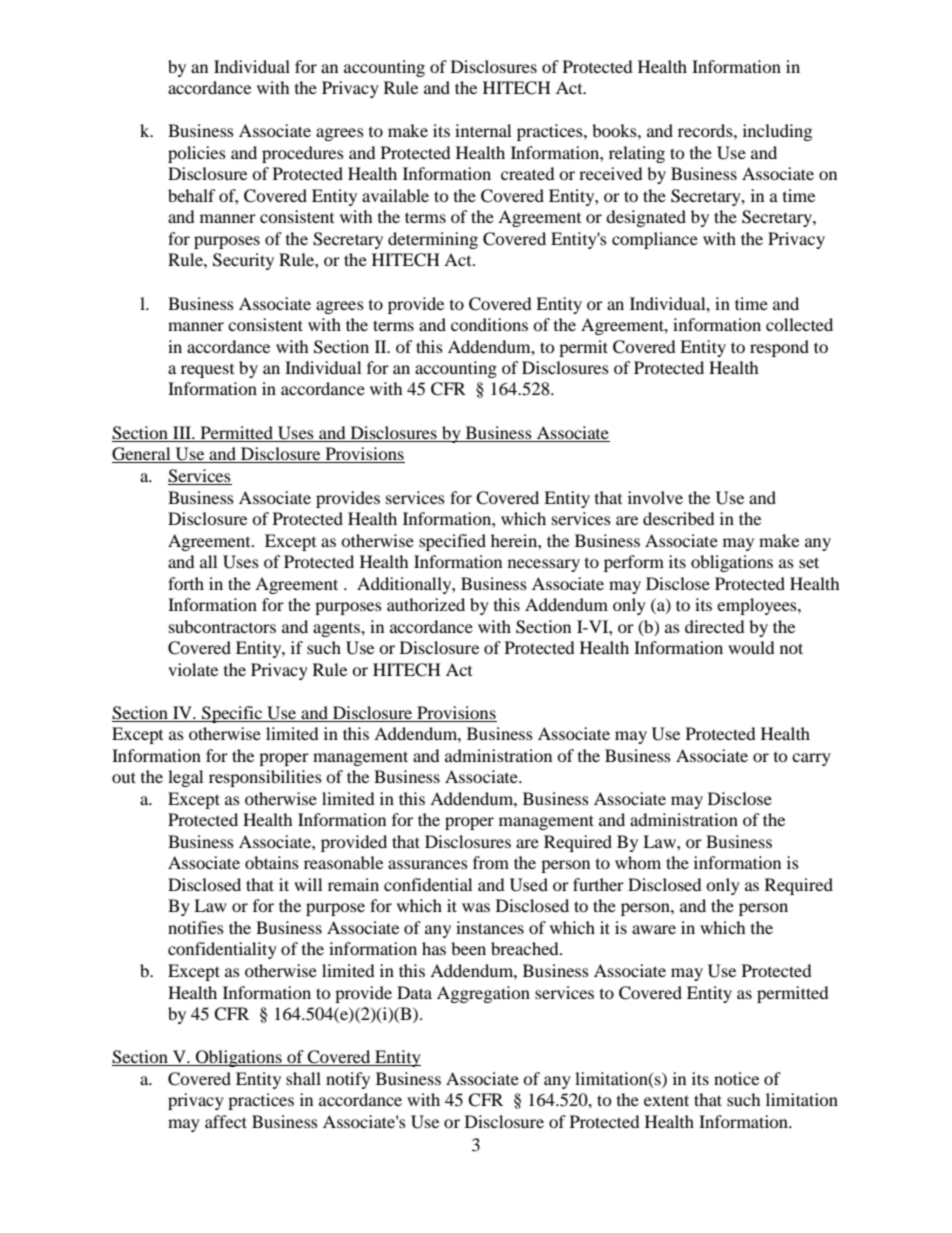 The image size is (952, 1233). Describe the element at coordinates (483, 130) in the screenshot. I see `internal` at that location.
